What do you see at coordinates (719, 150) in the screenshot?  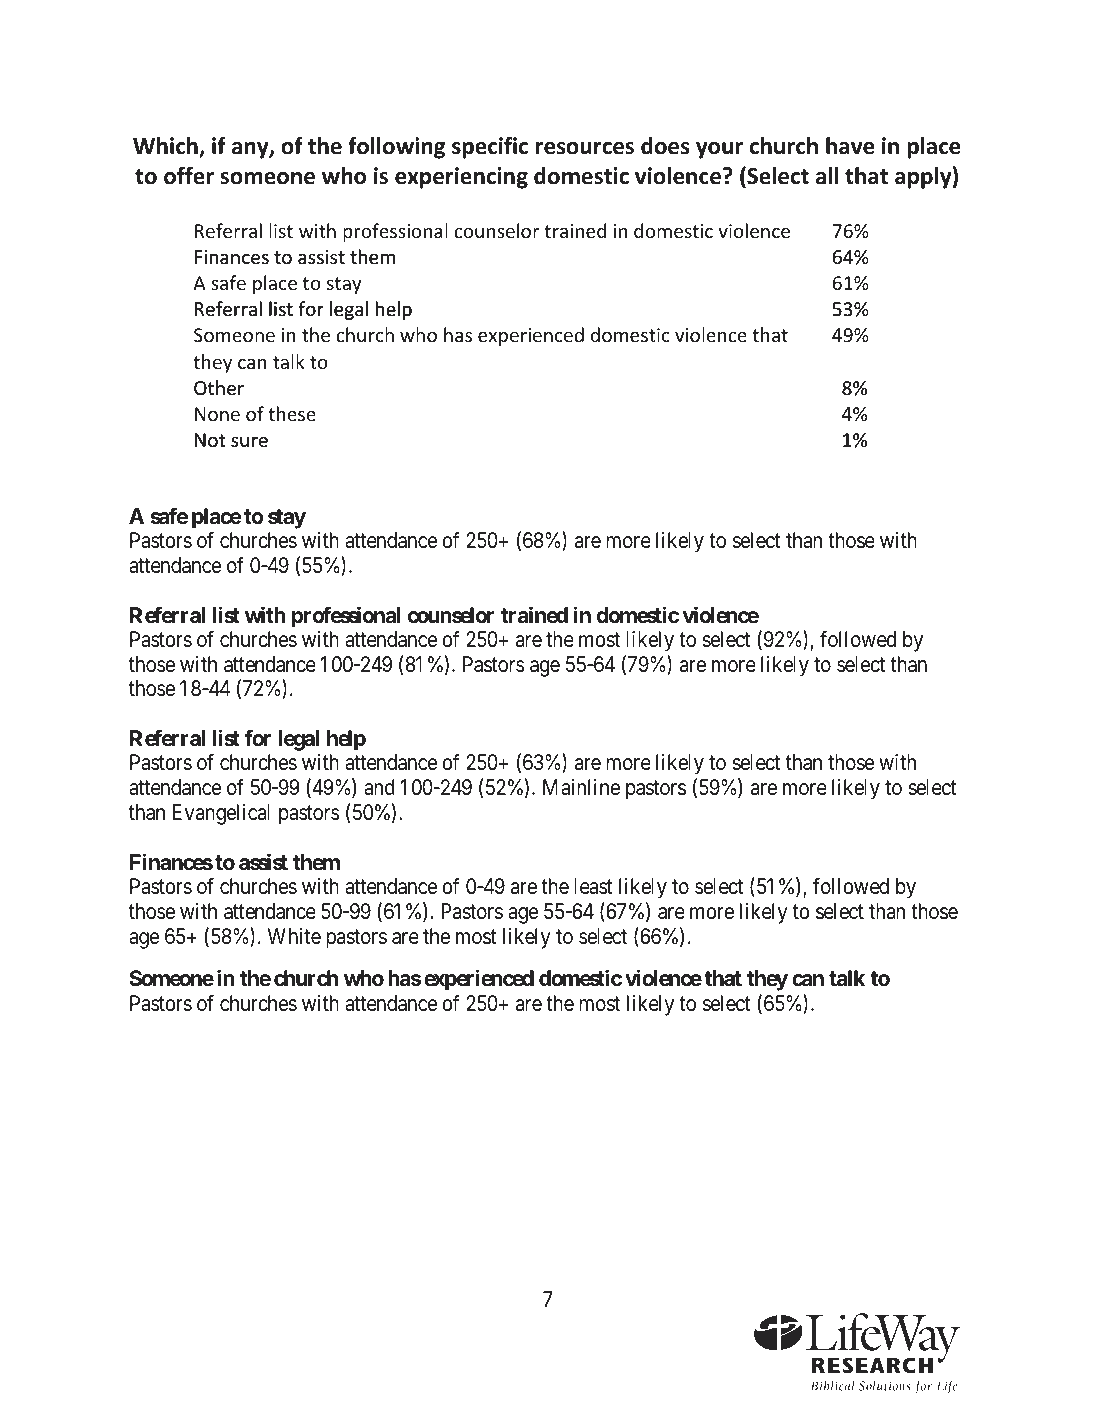 I see `your` at bounding box center [719, 150].
